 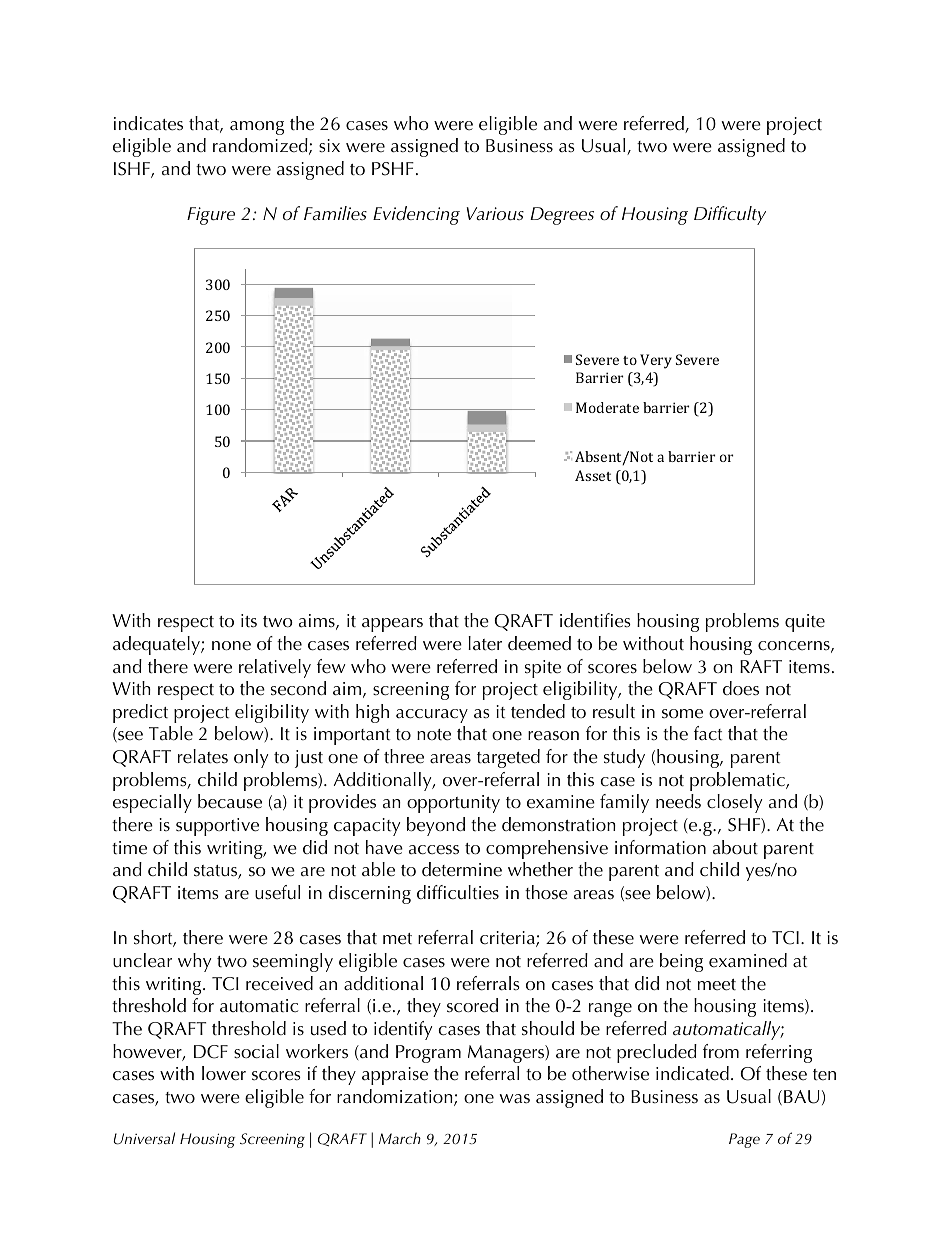 I want to click on none, so click(x=231, y=646).
